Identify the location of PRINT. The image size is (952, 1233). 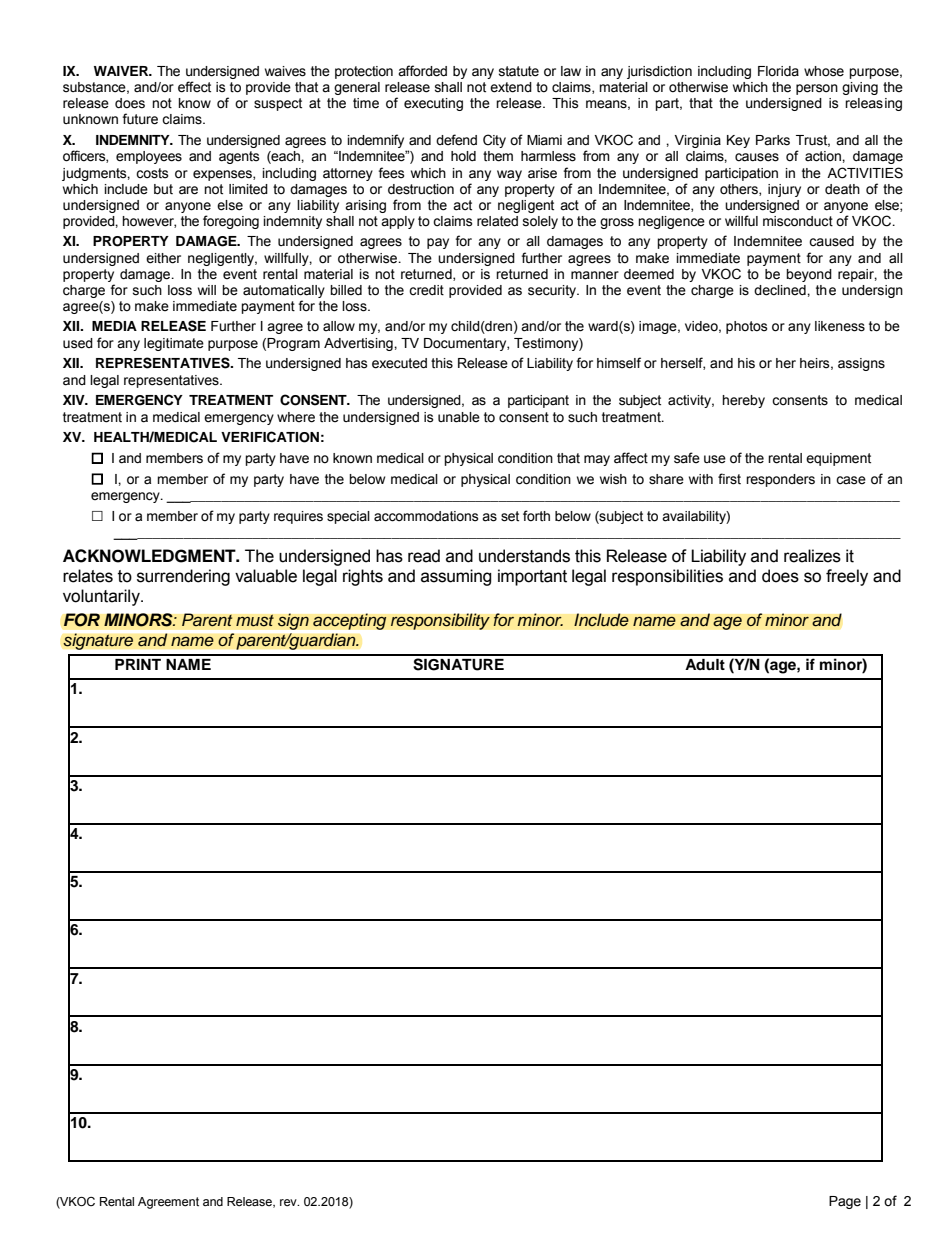
(138, 664).
